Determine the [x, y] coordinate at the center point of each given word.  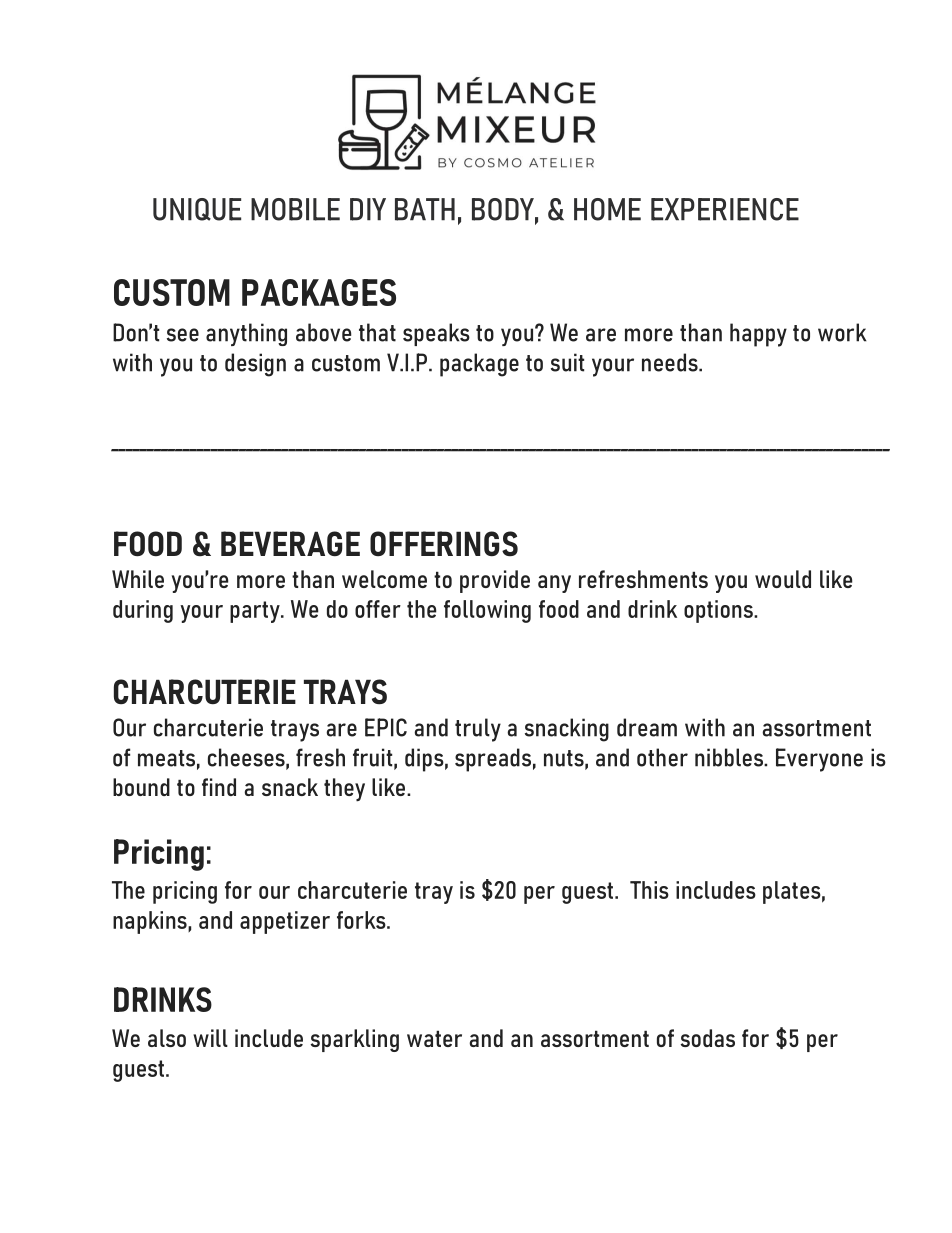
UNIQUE [197, 209]
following [487, 611]
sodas [708, 1038]
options [719, 611]
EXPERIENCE [725, 209]
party [256, 612]
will [210, 1038]
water [434, 1038]
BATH [425, 209]
